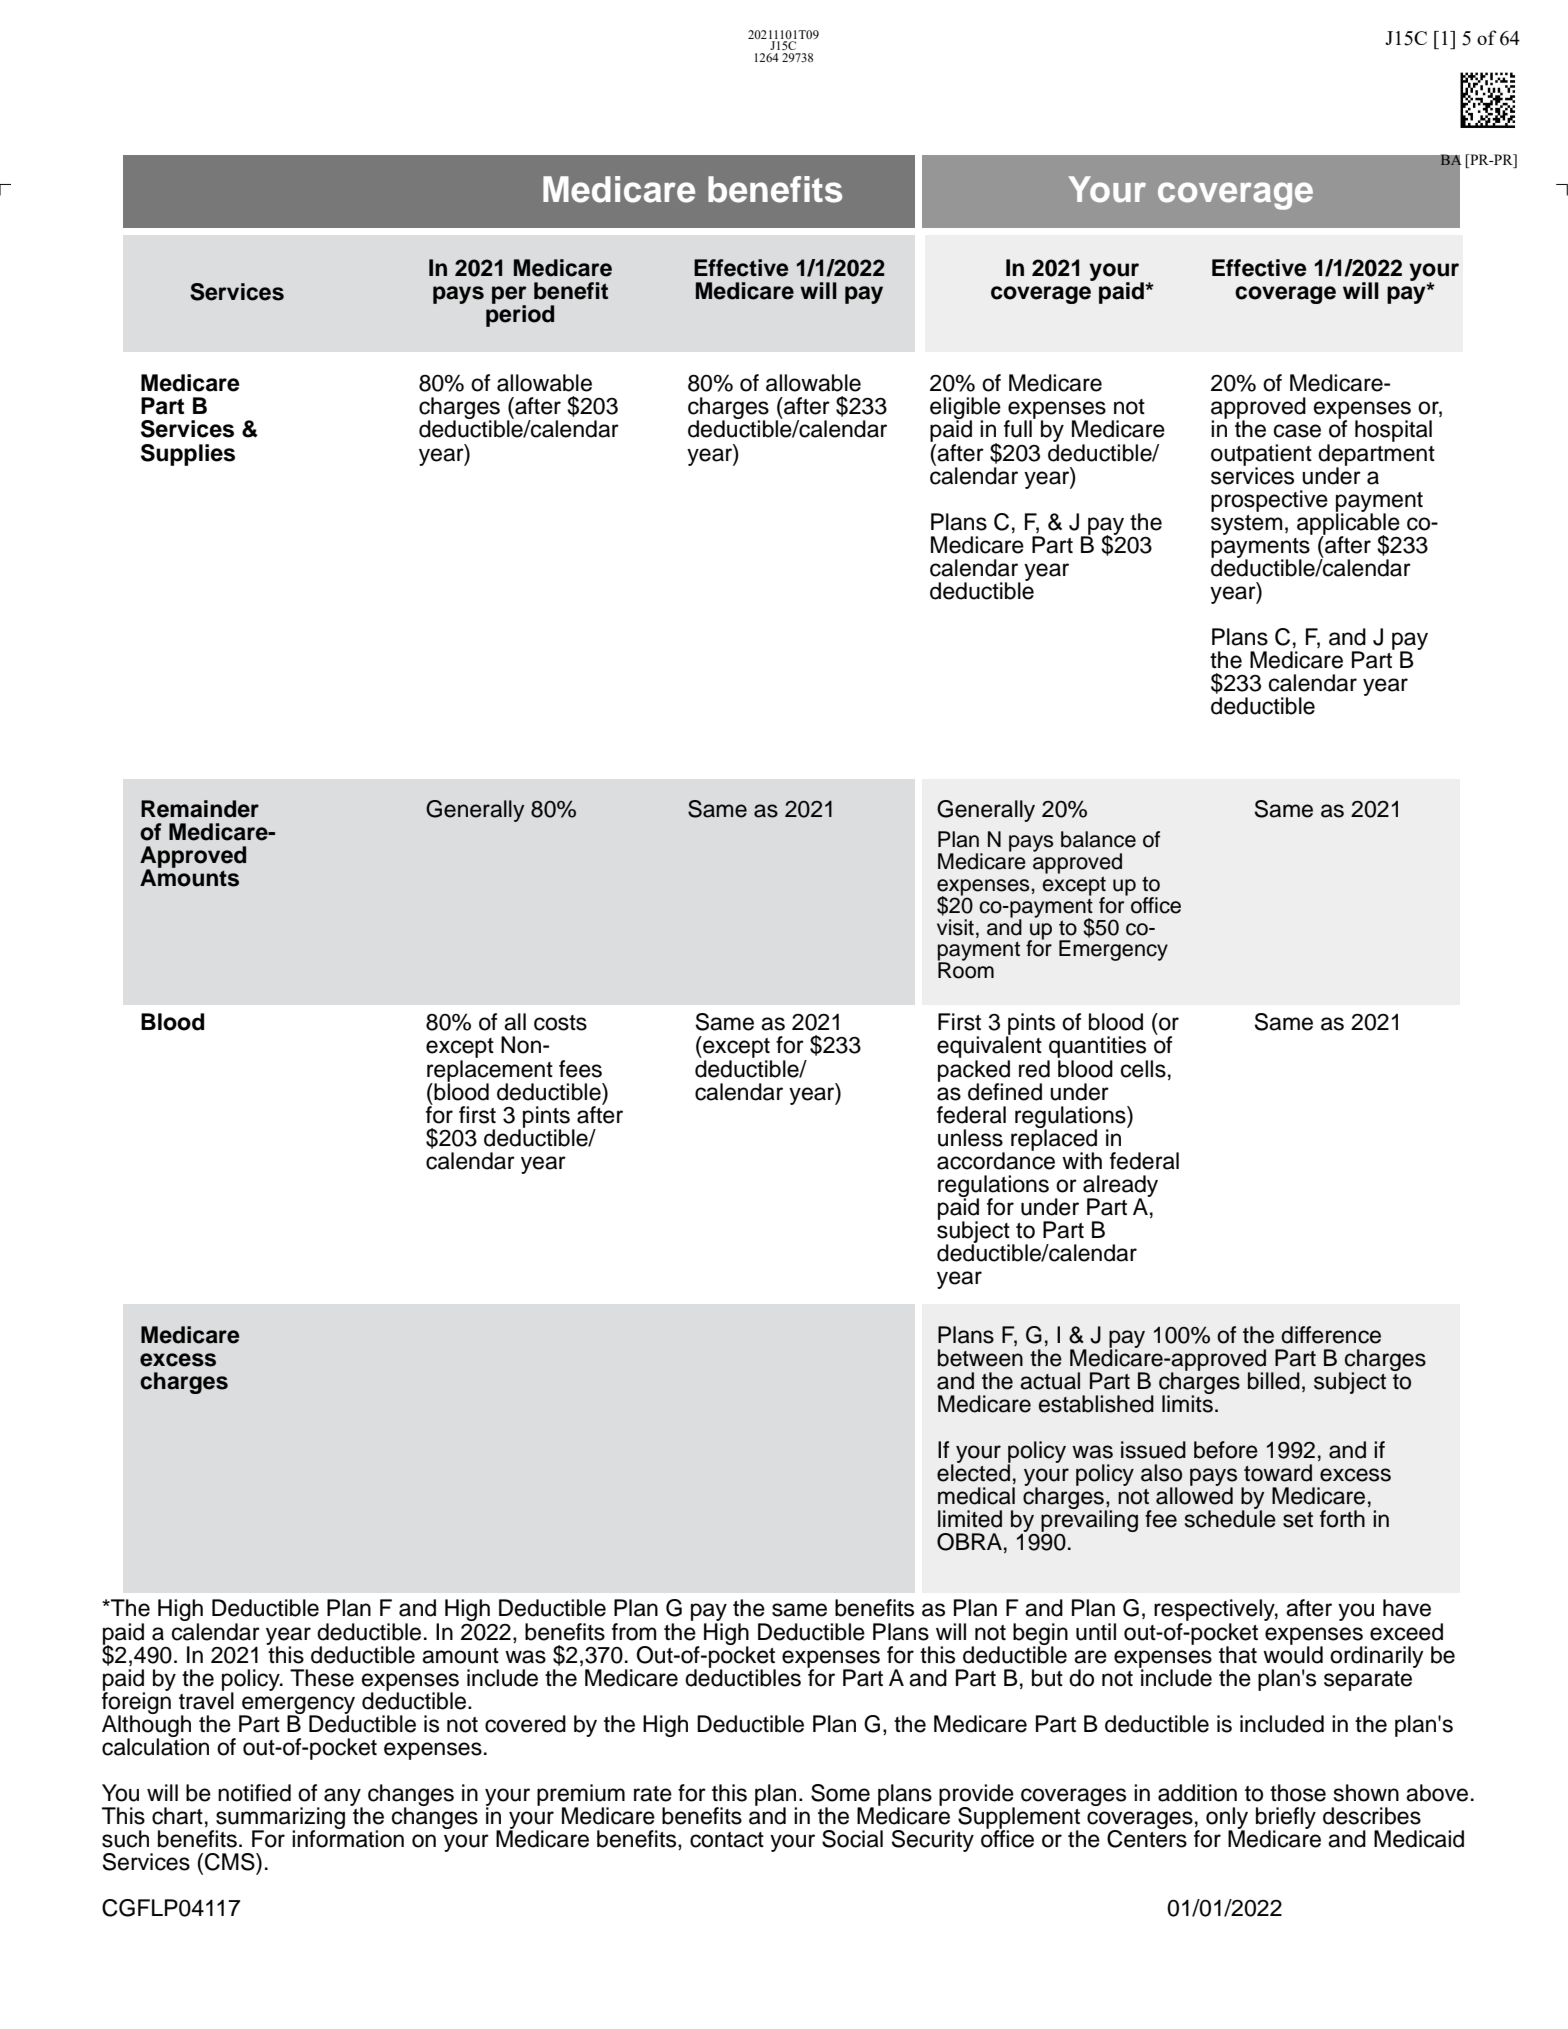 The width and height of the screenshot is (1568, 2029). I want to click on toward, so click(1278, 1473).
